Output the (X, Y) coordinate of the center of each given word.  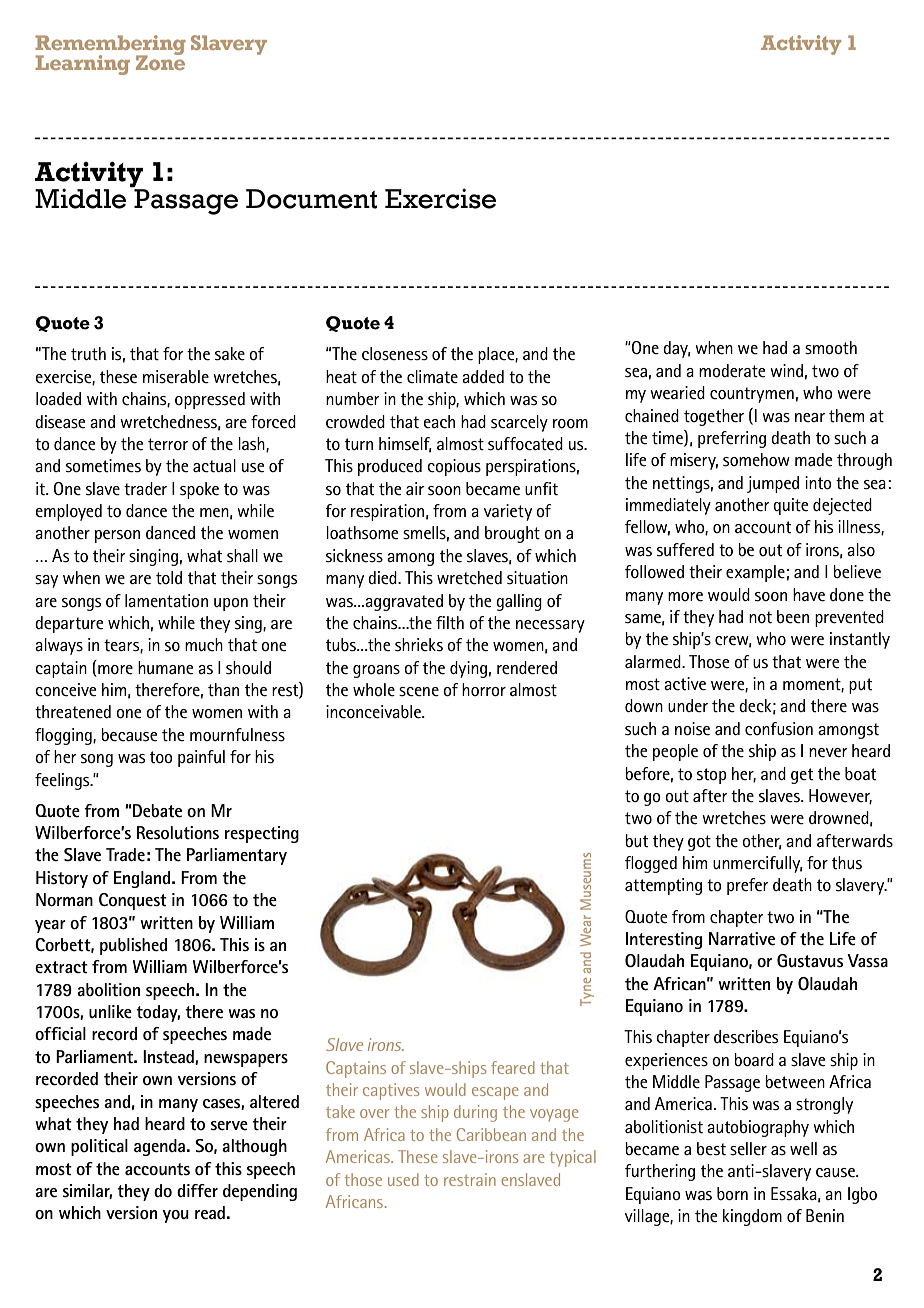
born (732, 1194)
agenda (159, 1147)
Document (311, 199)
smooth (831, 348)
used (403, 1179)
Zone (160, 61)
